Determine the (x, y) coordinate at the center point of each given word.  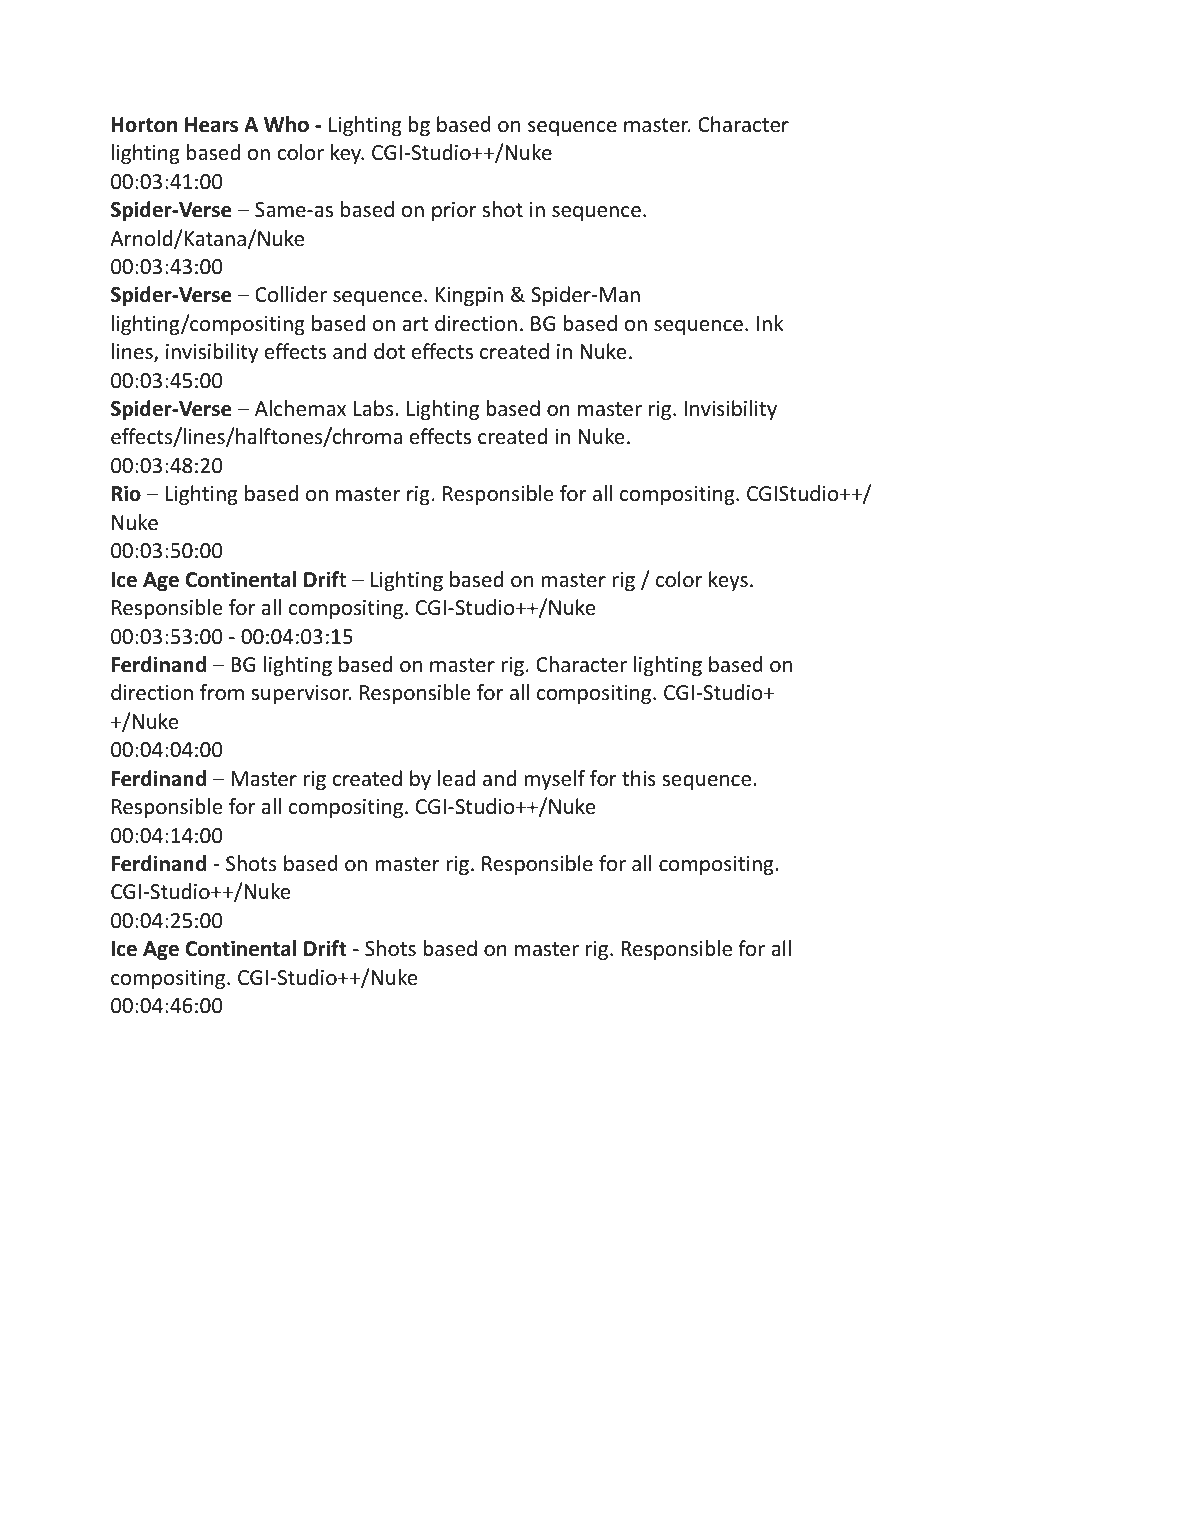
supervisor (301, 694)
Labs (375, 408)
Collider (291, 294)
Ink (770, 323)
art (415, 324)
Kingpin (469, 296)
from (222, 692)
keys (728, 581)
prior (454, 211)
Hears (211, 125)
